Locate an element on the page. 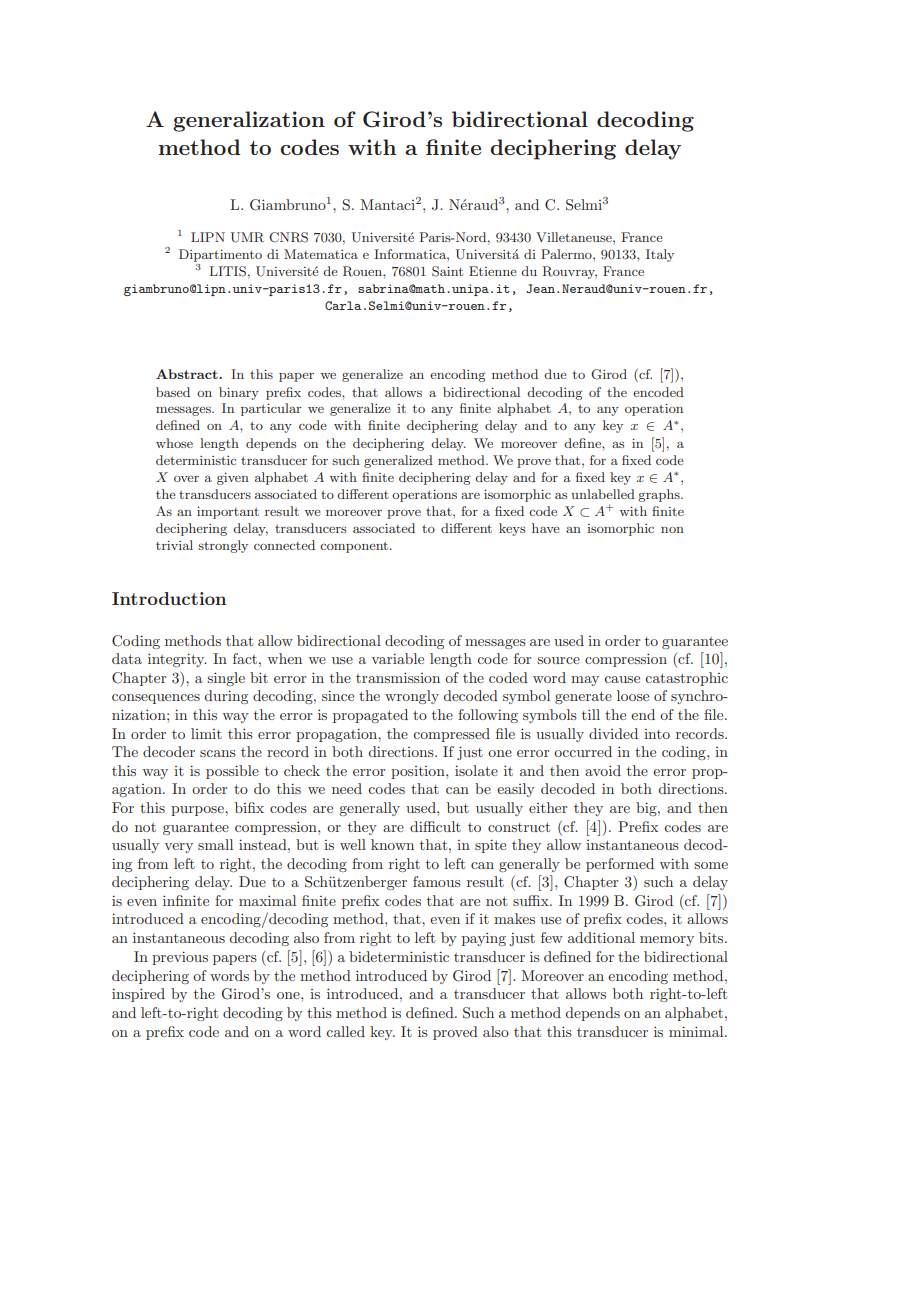  position is located at coordinates (419, 772).
